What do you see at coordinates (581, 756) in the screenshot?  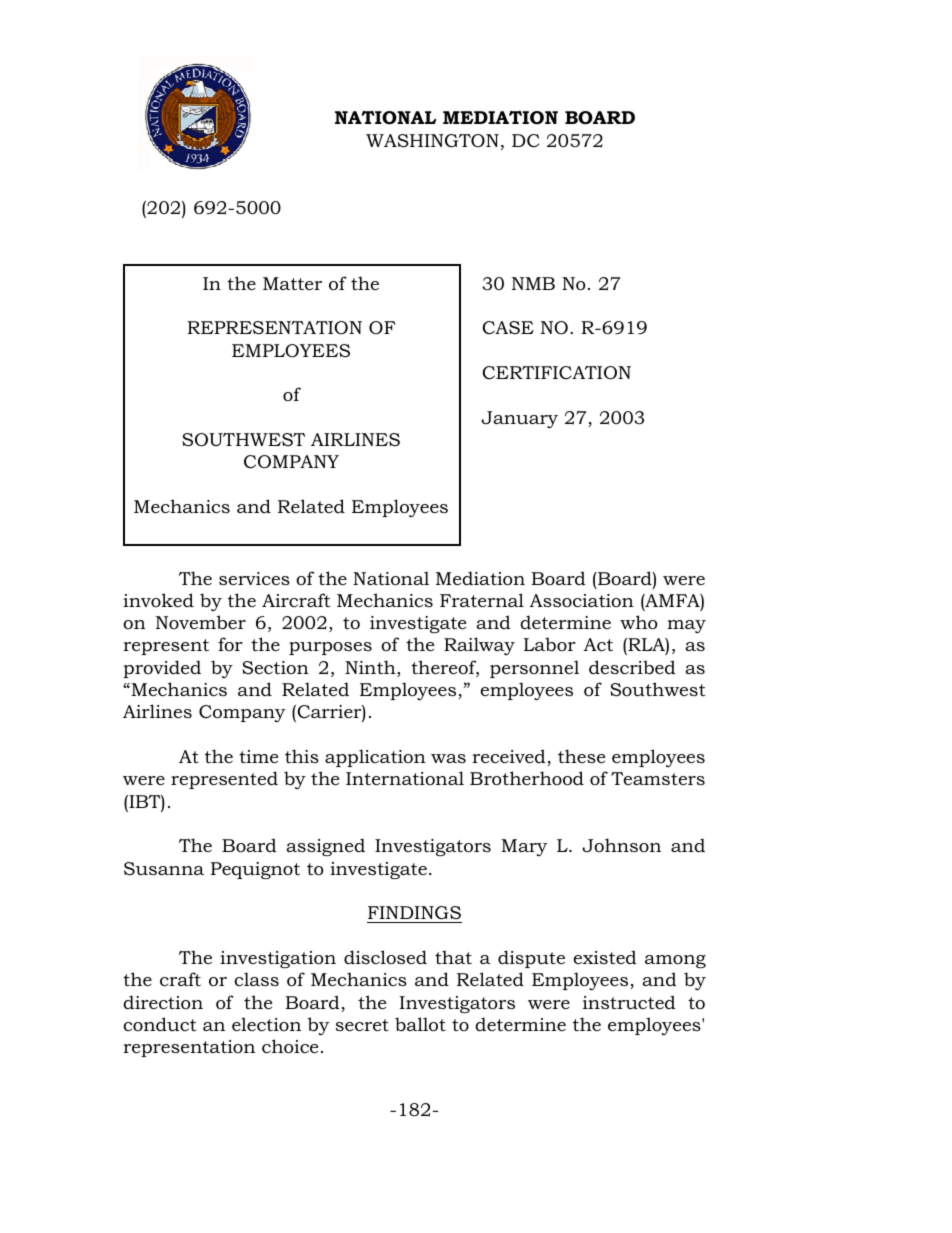 I see `these` at bounding box center [581, 756].
